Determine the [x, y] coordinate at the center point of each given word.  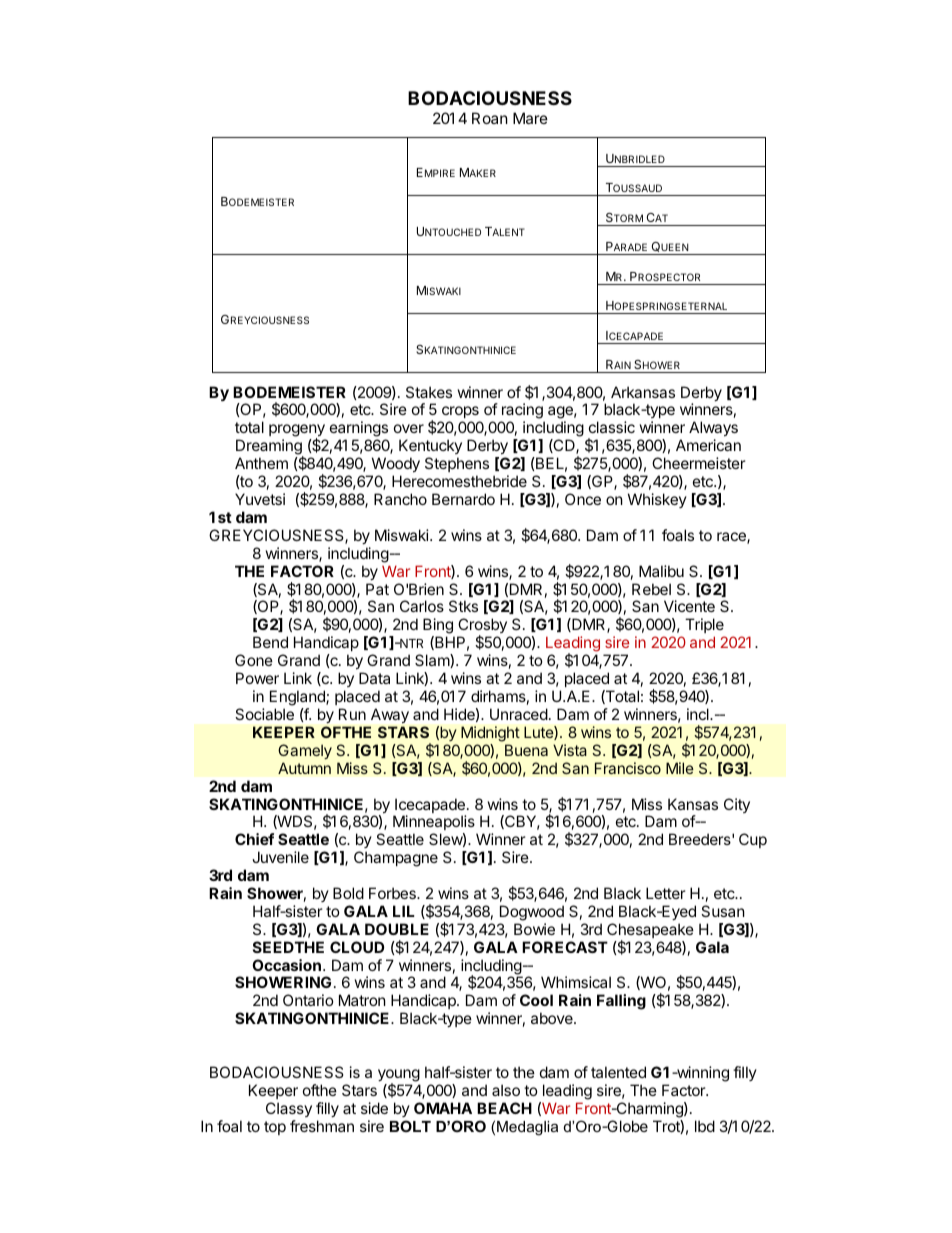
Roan [490, 118]
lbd [705, 1126]
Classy [289, 1109]
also [506, 1090]
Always [713, 430]
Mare [530, 118]
